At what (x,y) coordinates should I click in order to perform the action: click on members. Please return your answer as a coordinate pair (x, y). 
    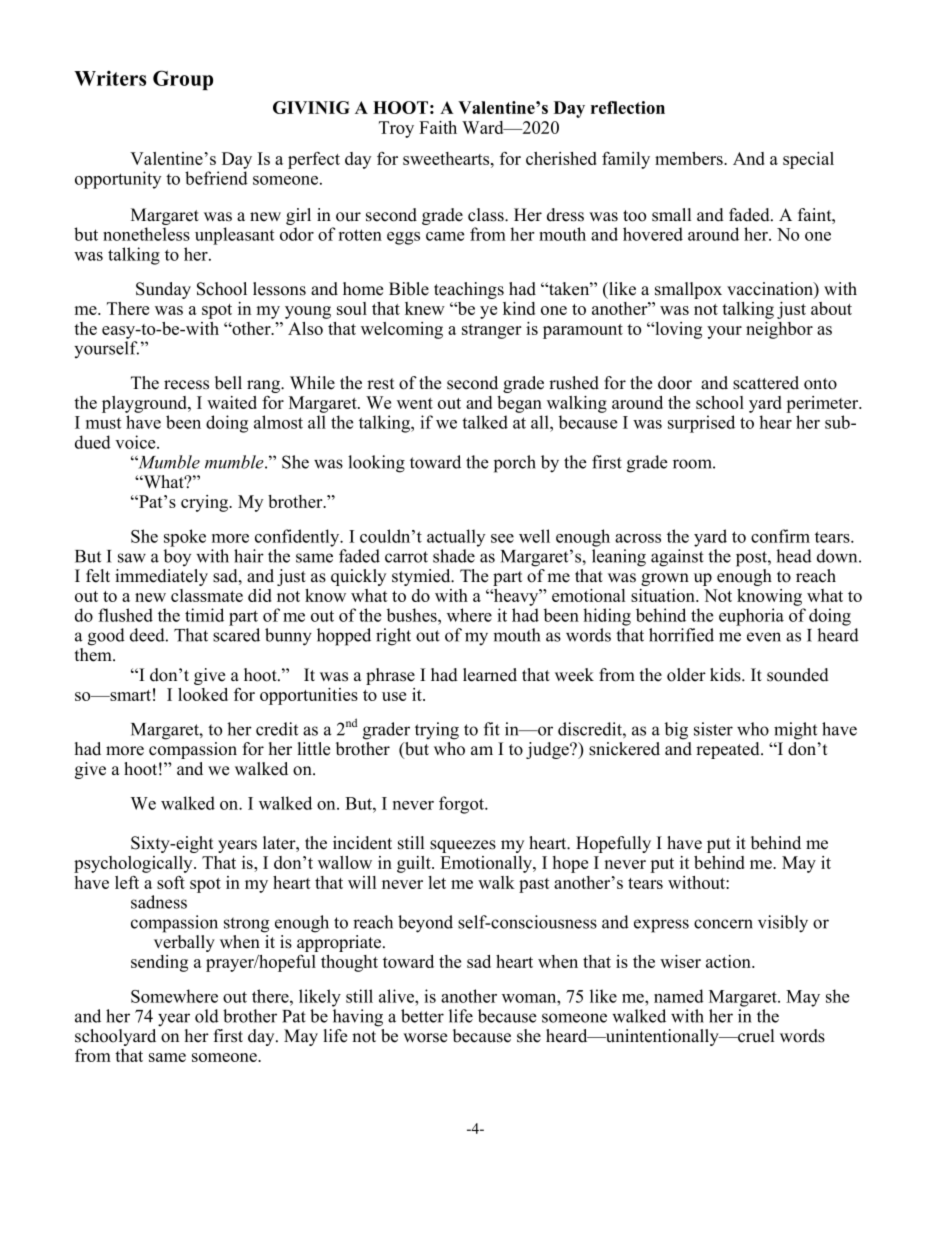
    Looking at the image, I should click on (690, 158).
